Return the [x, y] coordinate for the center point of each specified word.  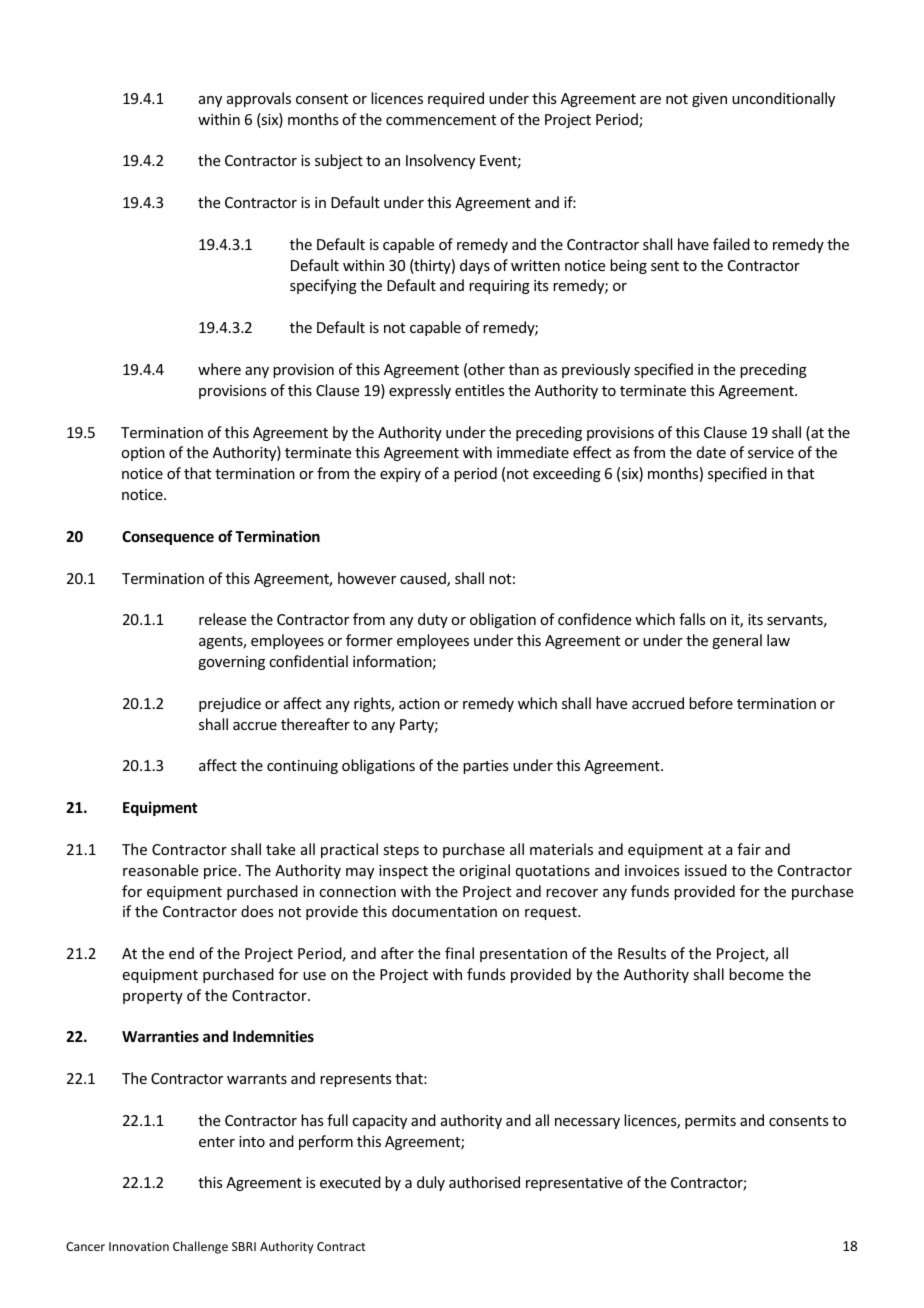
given [709, 100]
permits [710, 1122]
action [419, 703]
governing [231, 663]
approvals [259, 99]
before [711, 703]
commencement [441, 120]
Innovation [139, 1246]
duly [431, 1183]
